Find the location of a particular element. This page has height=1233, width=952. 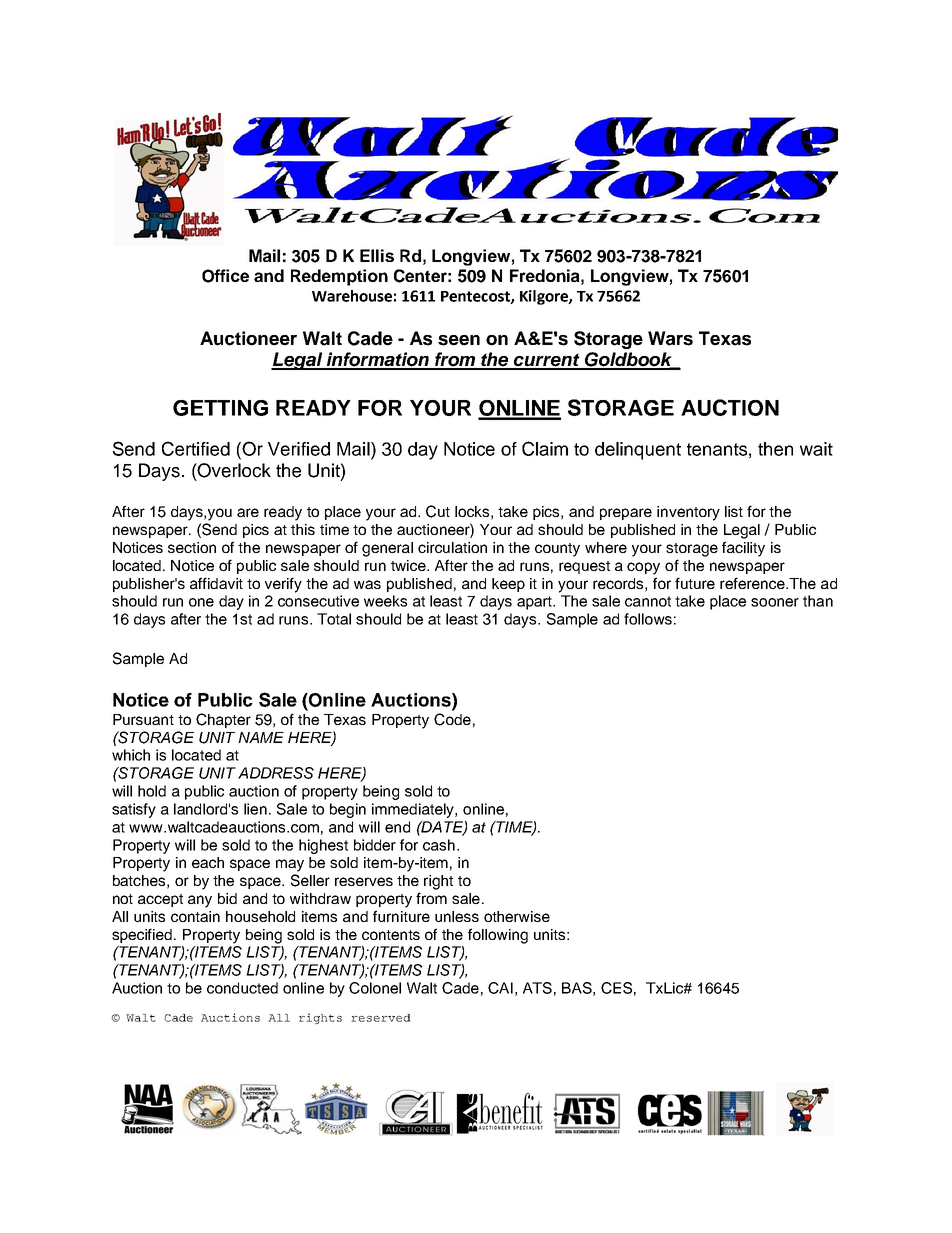

Ellis is located at coordinates (377, 255).
